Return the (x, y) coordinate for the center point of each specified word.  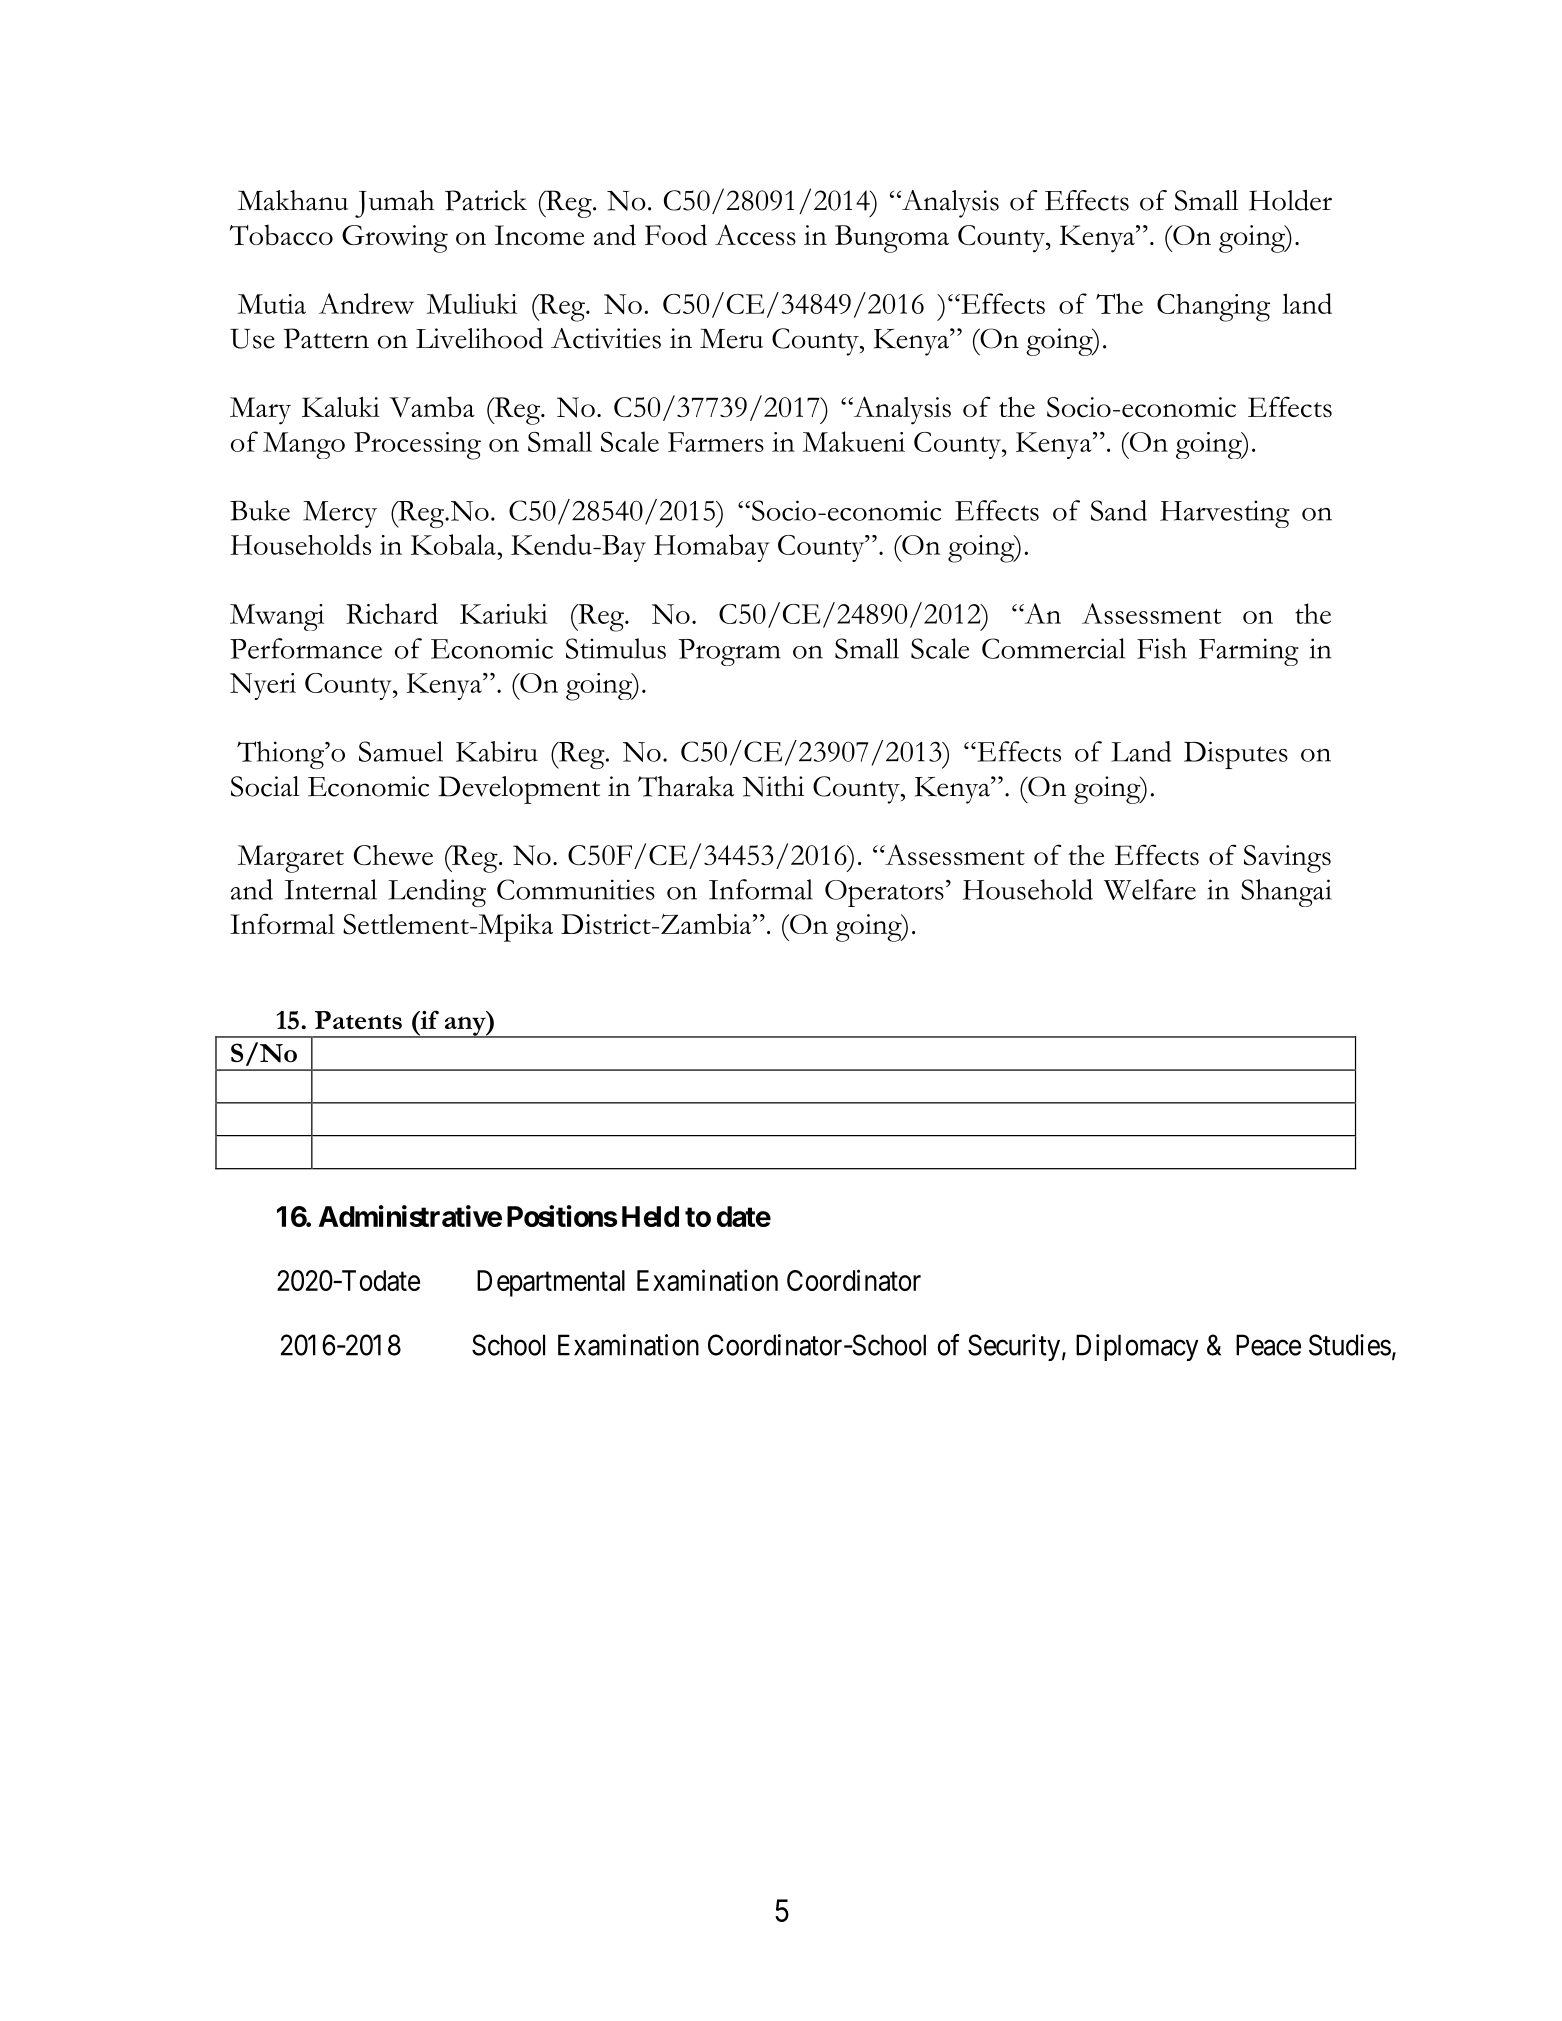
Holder (1290, 200)
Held (650, 1216)
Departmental (551, 1283)
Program (729, 652)
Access (755, 235)
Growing (395, 239)
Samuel (401, 751)
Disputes (1236, 755)
